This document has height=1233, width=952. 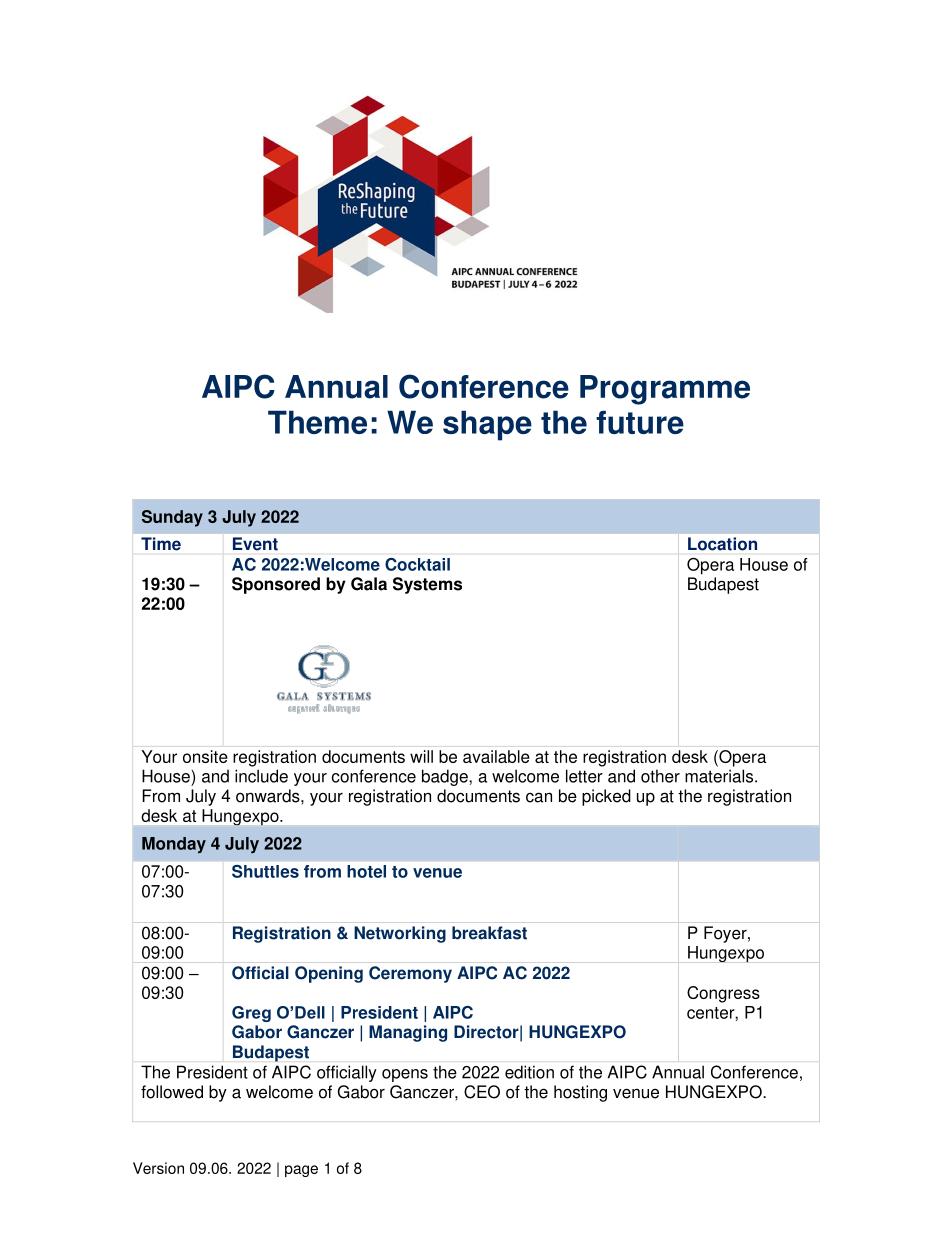 I want to click on shape, so click(x=487, y=425).
